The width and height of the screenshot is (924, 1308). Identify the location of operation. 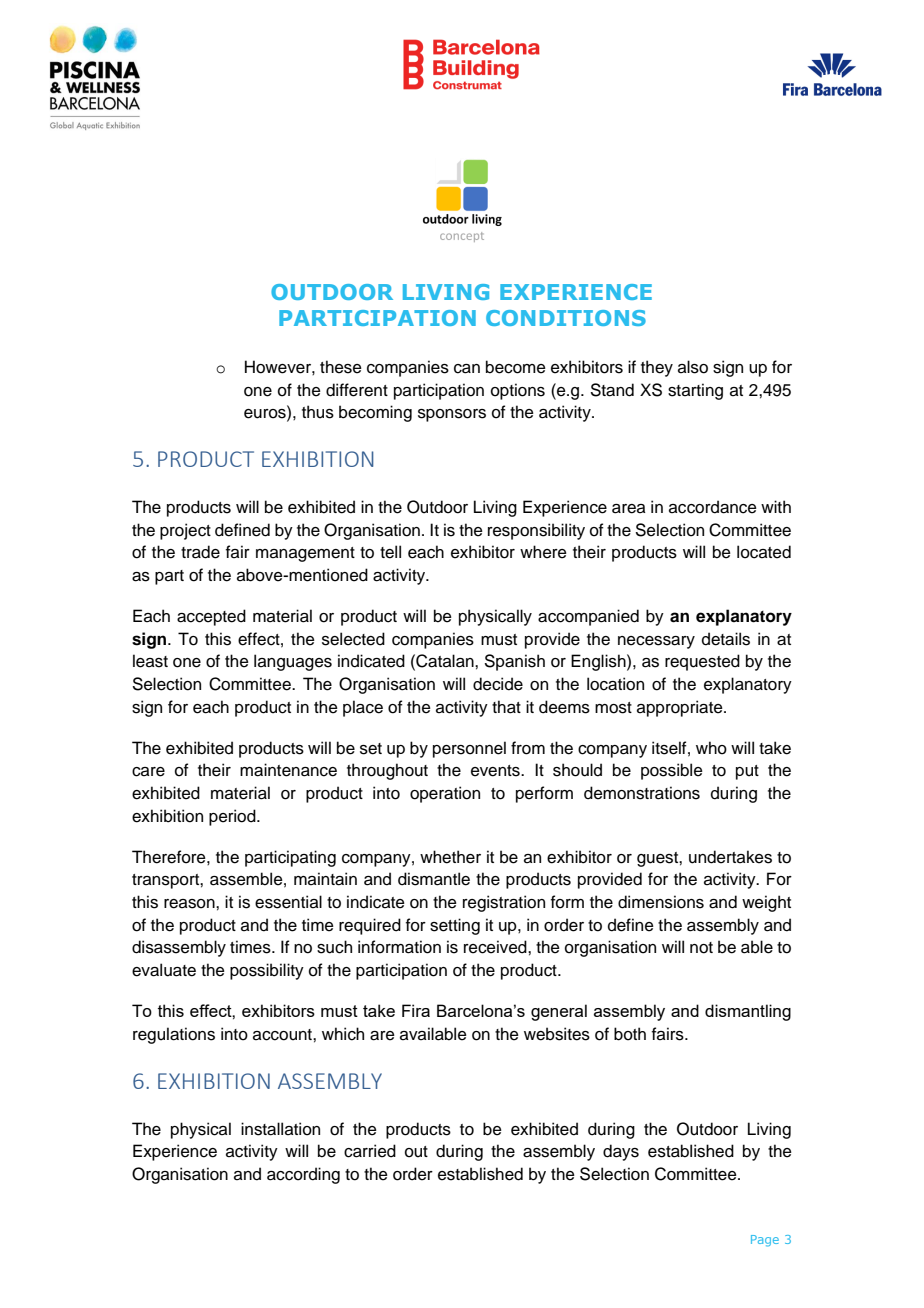
(445, 794).
